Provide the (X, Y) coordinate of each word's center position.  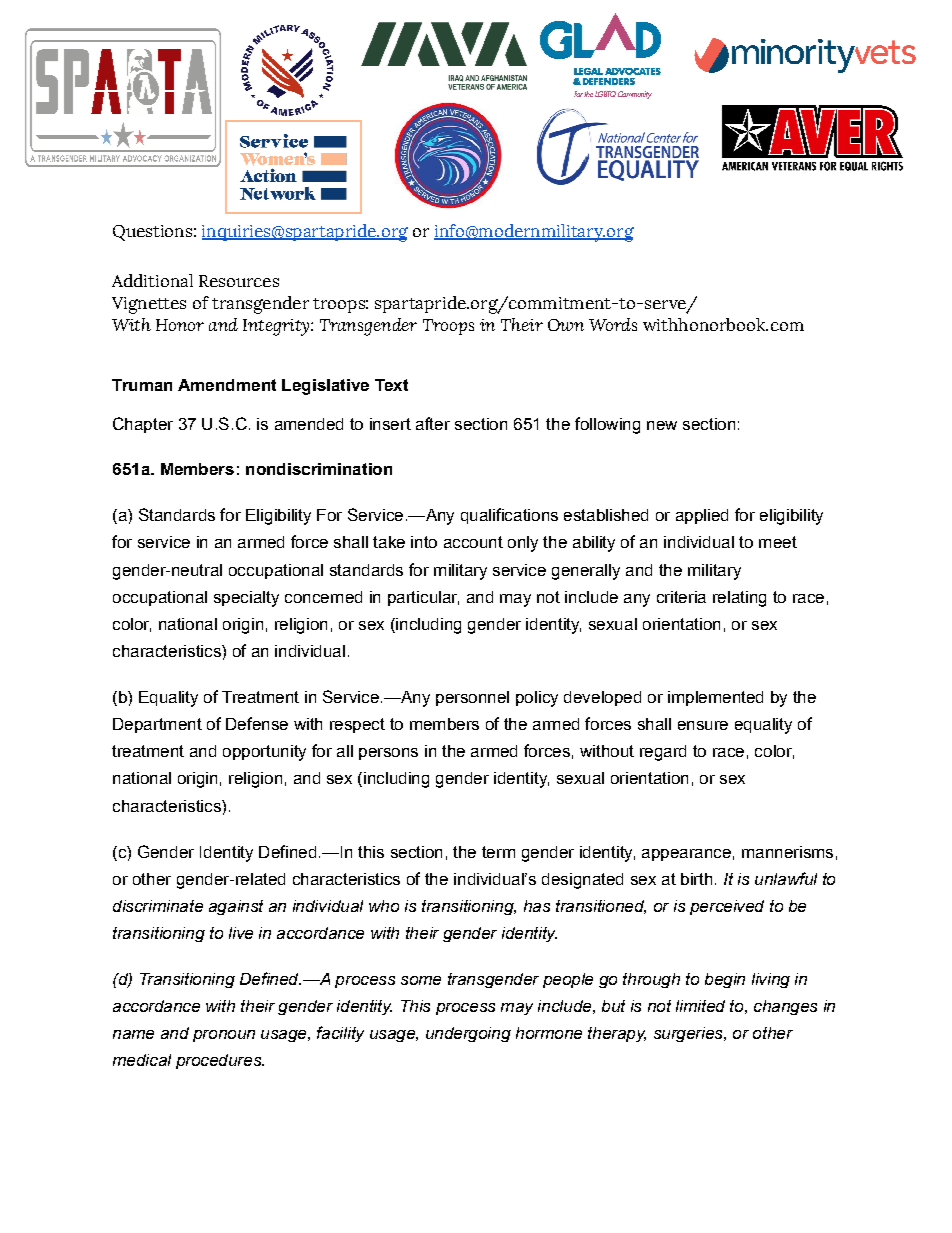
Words (613, 324)
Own (566, 325)
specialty (246, 599)
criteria (681, 597)
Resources (239, 281)
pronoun (224, 1036)
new (662, 425)
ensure (703, 725)
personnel (472, 698)
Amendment (227, 385)
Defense (257, 723)
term (498, 852)
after (433, 423)
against (236, 907)
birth (696, 879)
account (473, 542)
